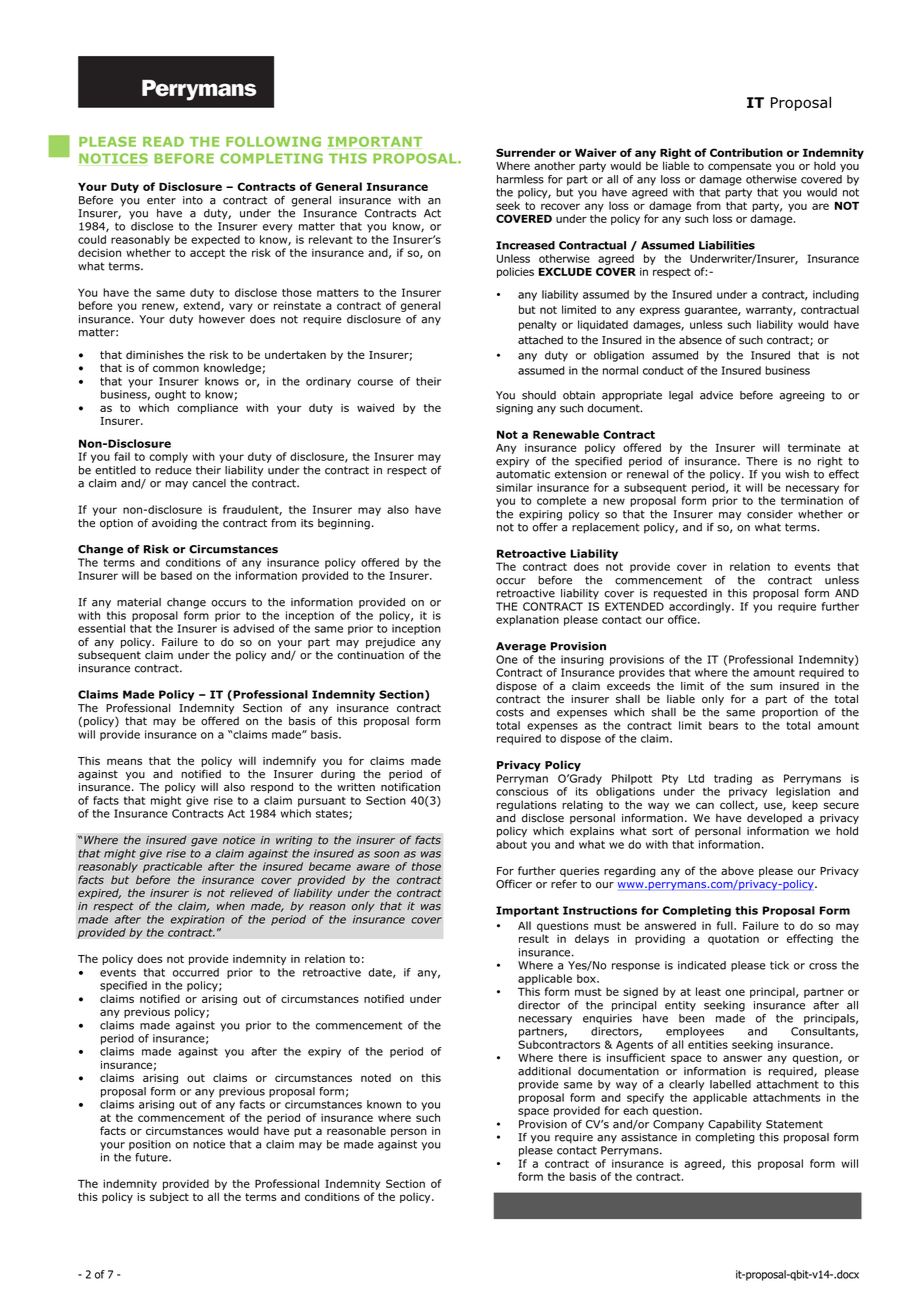 The height and width of the document is (1308, 924). I want to click on noted, so click(376, 1077).
